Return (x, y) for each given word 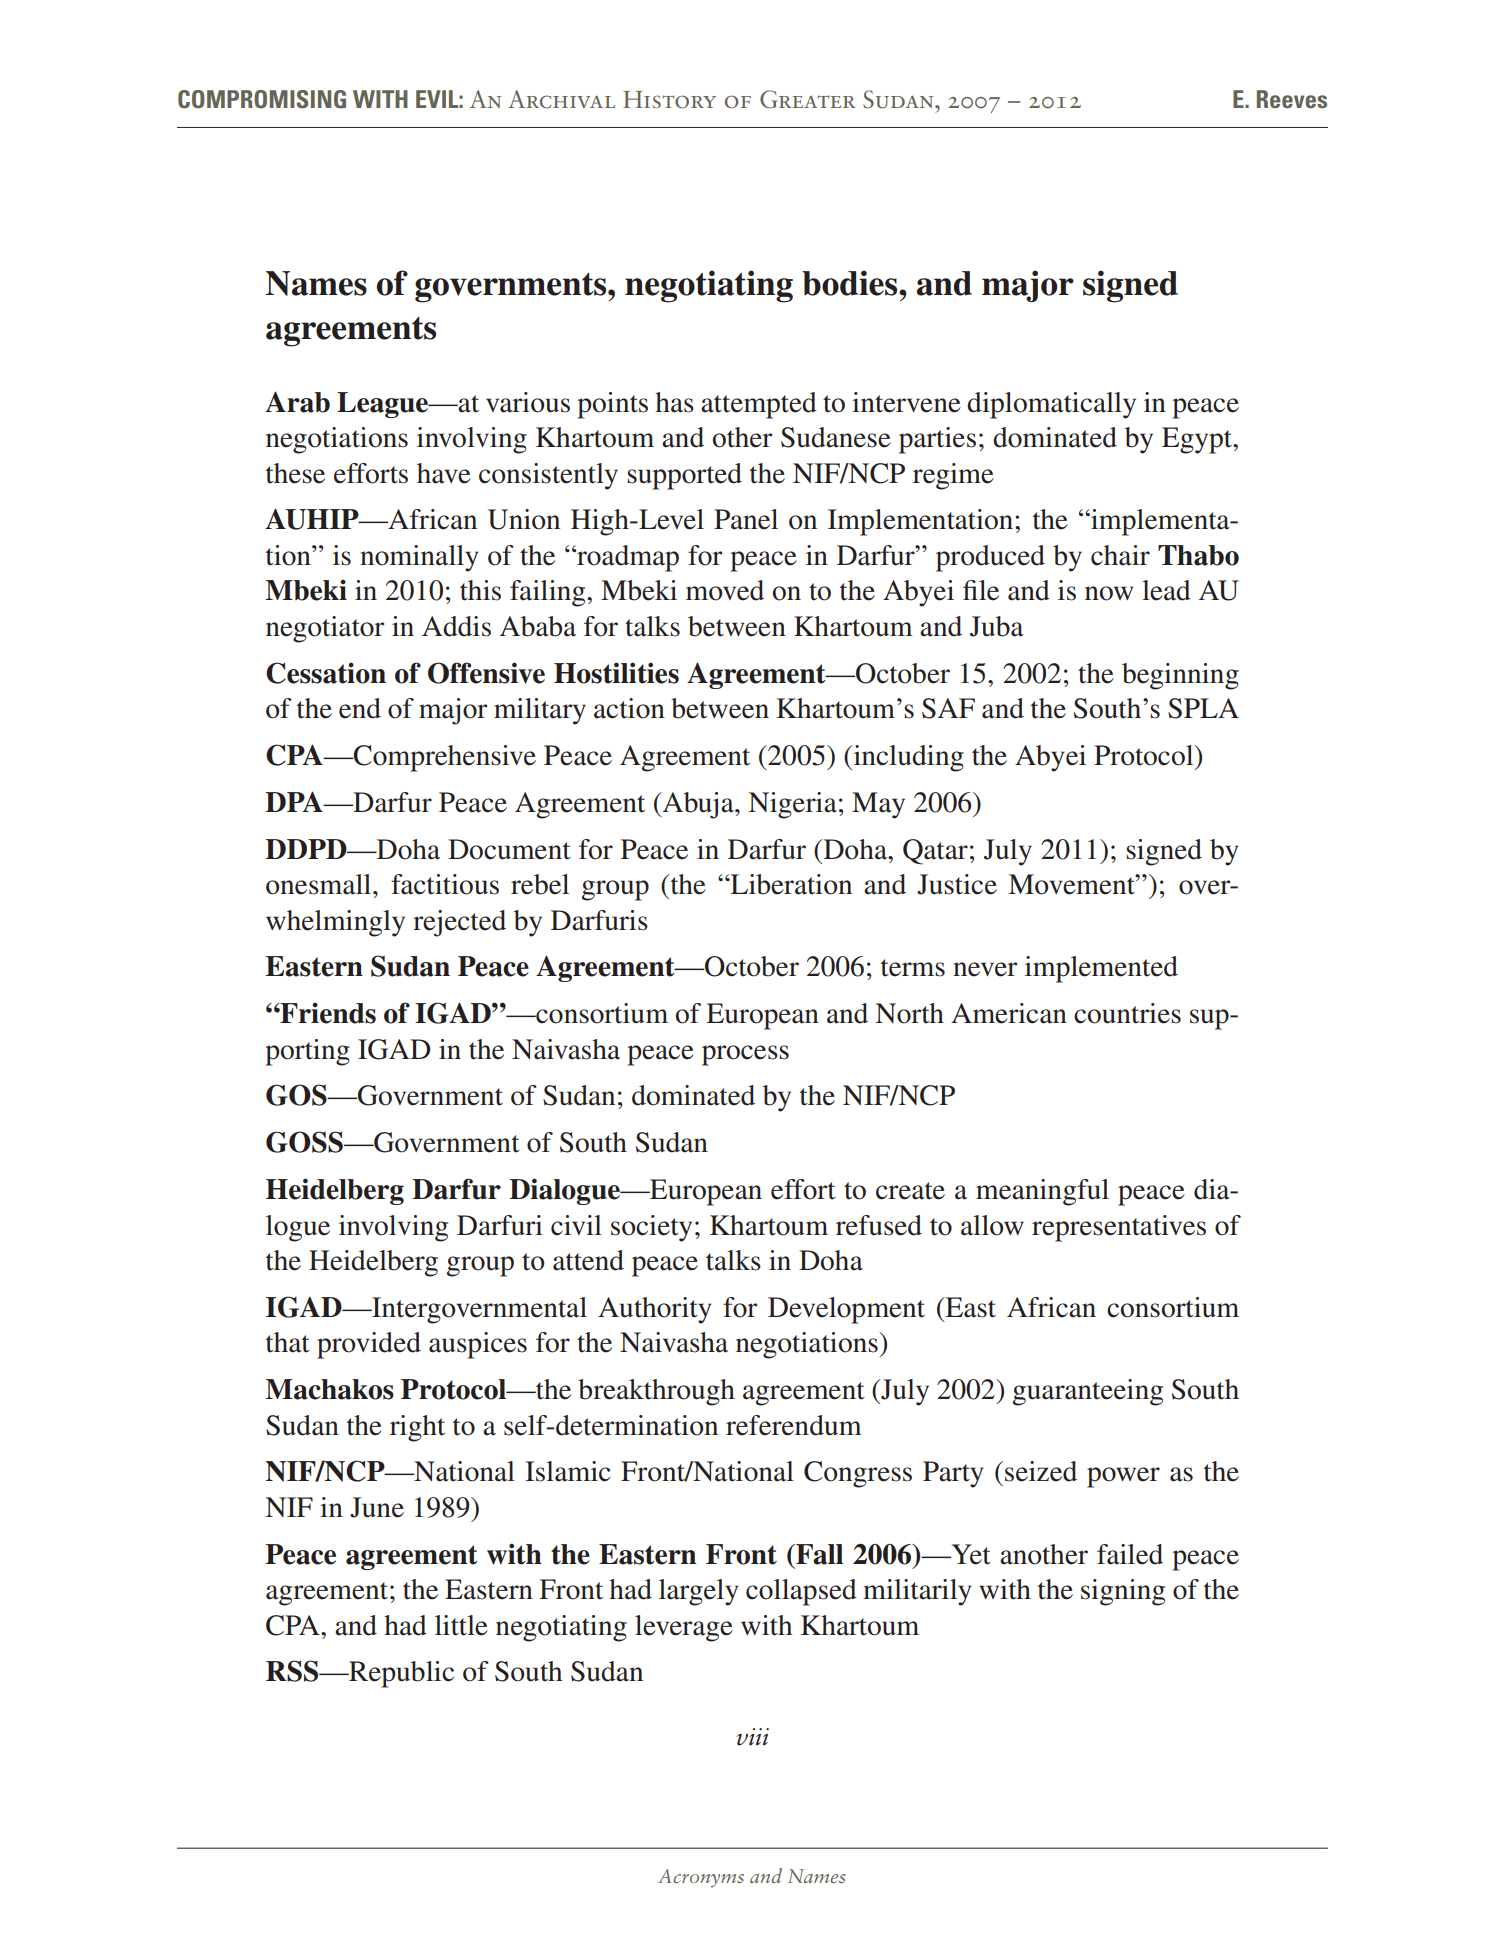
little (461, 1625)
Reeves (1292, 99)
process (745, 1055)
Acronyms (701, 1878)
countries (1127, 1013)
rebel (540, 884)
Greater (807, 99)
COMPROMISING (262, 99)
